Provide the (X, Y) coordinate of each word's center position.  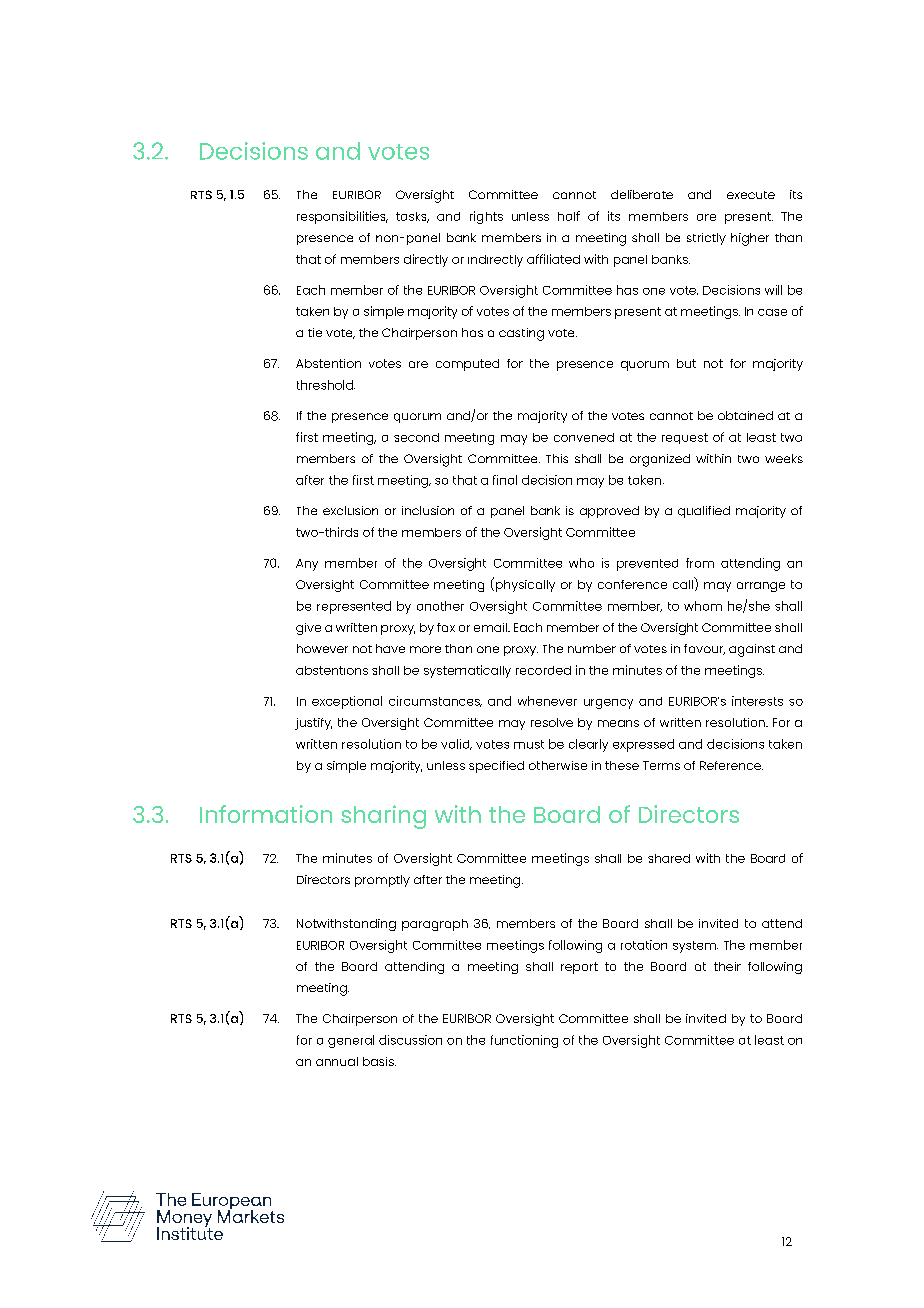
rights (486, 217)
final (505, 480)
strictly (706, 239)
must (529, 744)
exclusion (350, 510)
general (351, 1041)
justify (313, 724)
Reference (731, 765)
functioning (524, 1041)
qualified (704, 512)
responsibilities (342, 217)
